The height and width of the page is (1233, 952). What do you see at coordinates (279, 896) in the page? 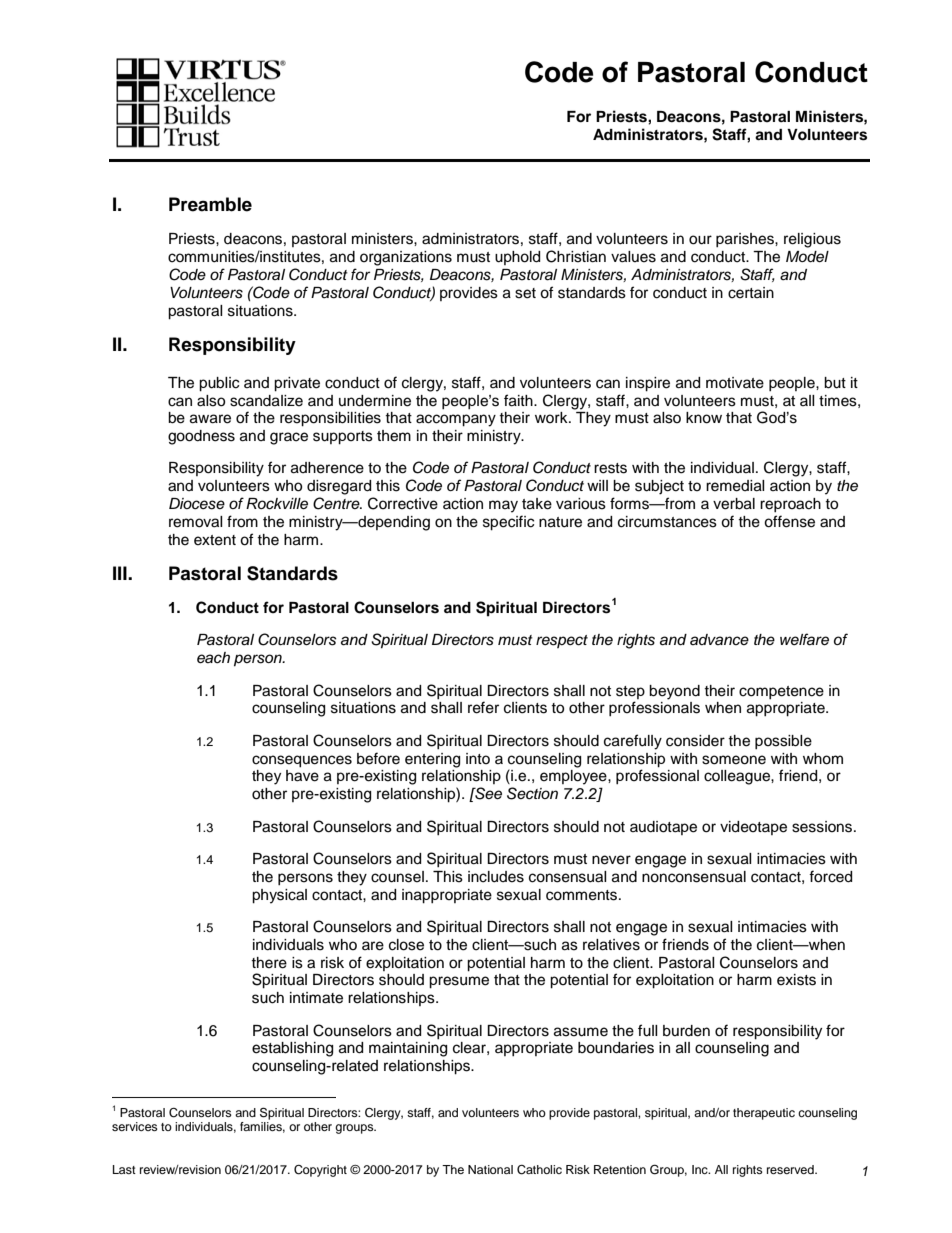
I see `physical` at bounding box center [279, 896].
